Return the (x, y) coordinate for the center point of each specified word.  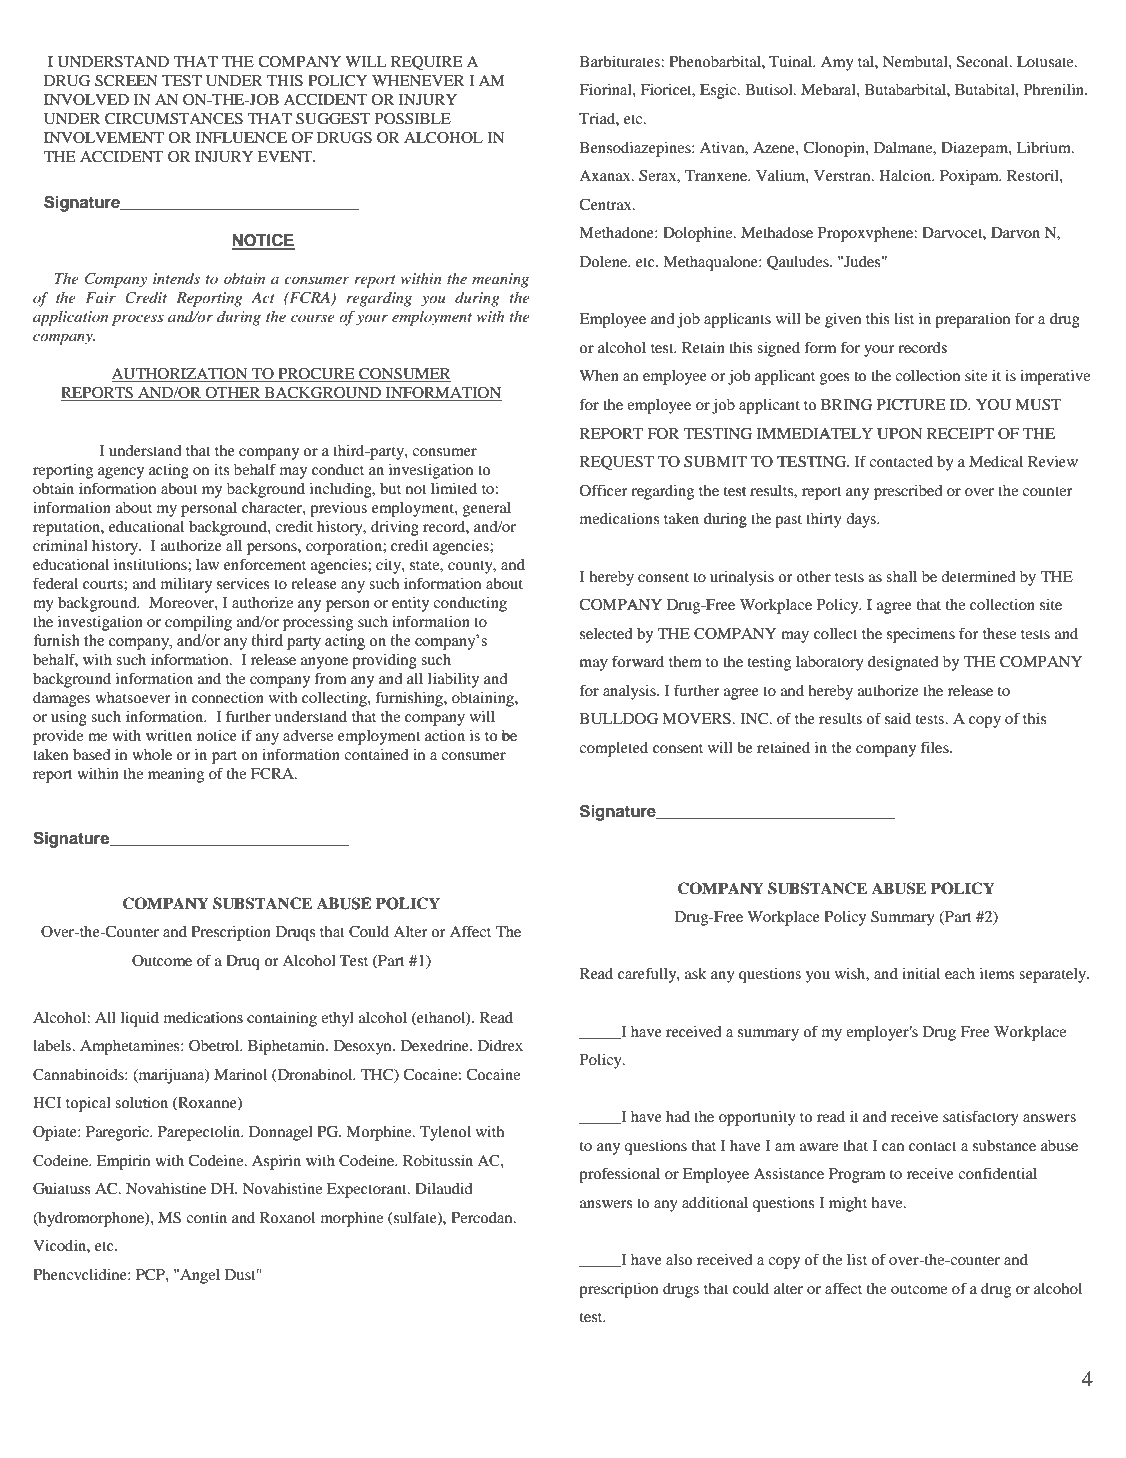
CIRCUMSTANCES (174, 119)
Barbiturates (621, 61)
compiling (198, 623)
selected (606, 634)
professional (619, 1175)
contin (206, 1217)
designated (903, 663)
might (848, 1204)
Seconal (984, 62)
